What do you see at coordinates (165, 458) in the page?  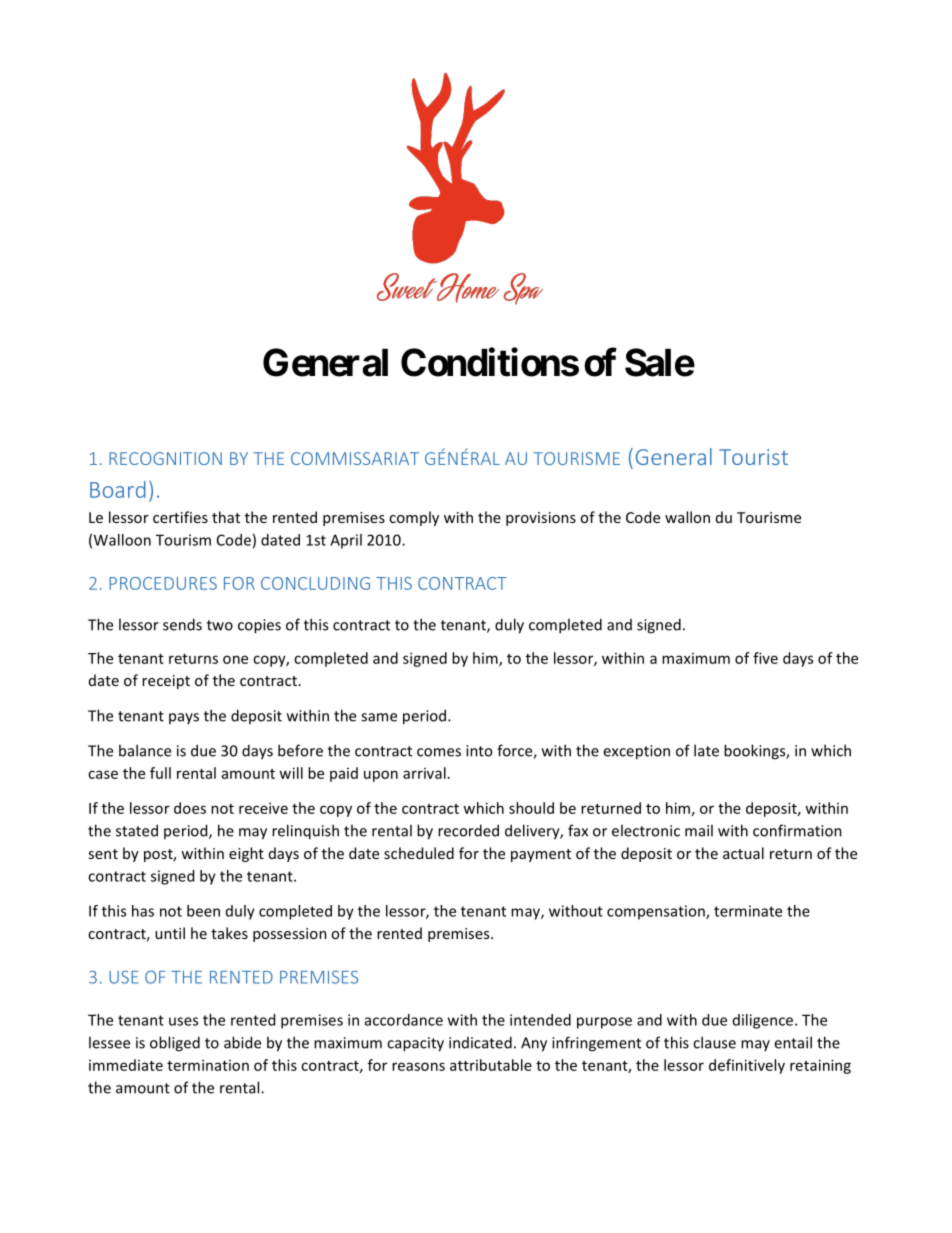 I see `RECOGNITION` at bounding box center [165, 458].
